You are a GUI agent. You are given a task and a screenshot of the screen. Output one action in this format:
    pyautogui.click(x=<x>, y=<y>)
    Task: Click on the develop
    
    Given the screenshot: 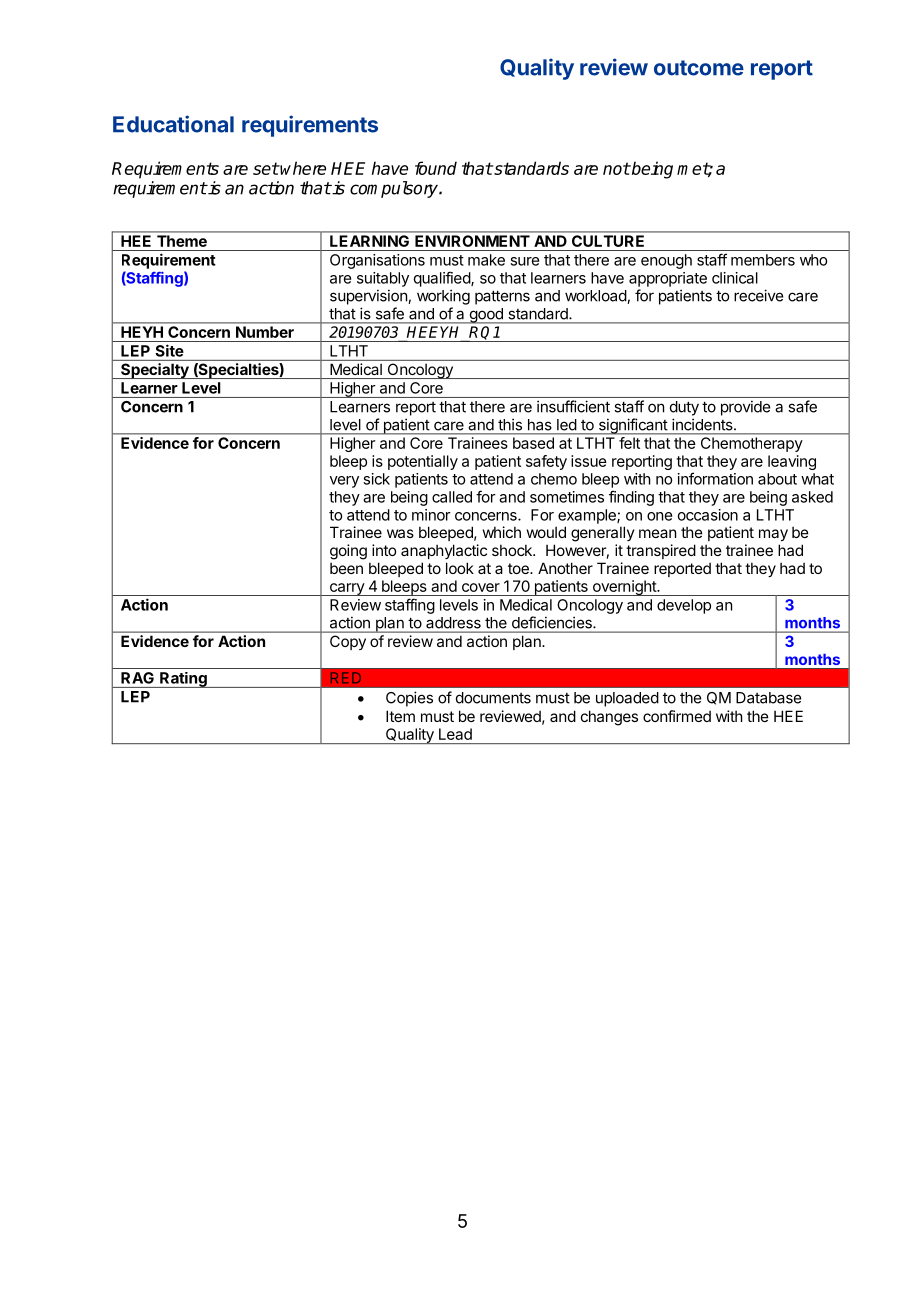 What is the action you would take?
    pyautogui.click(x=684, y=606)
